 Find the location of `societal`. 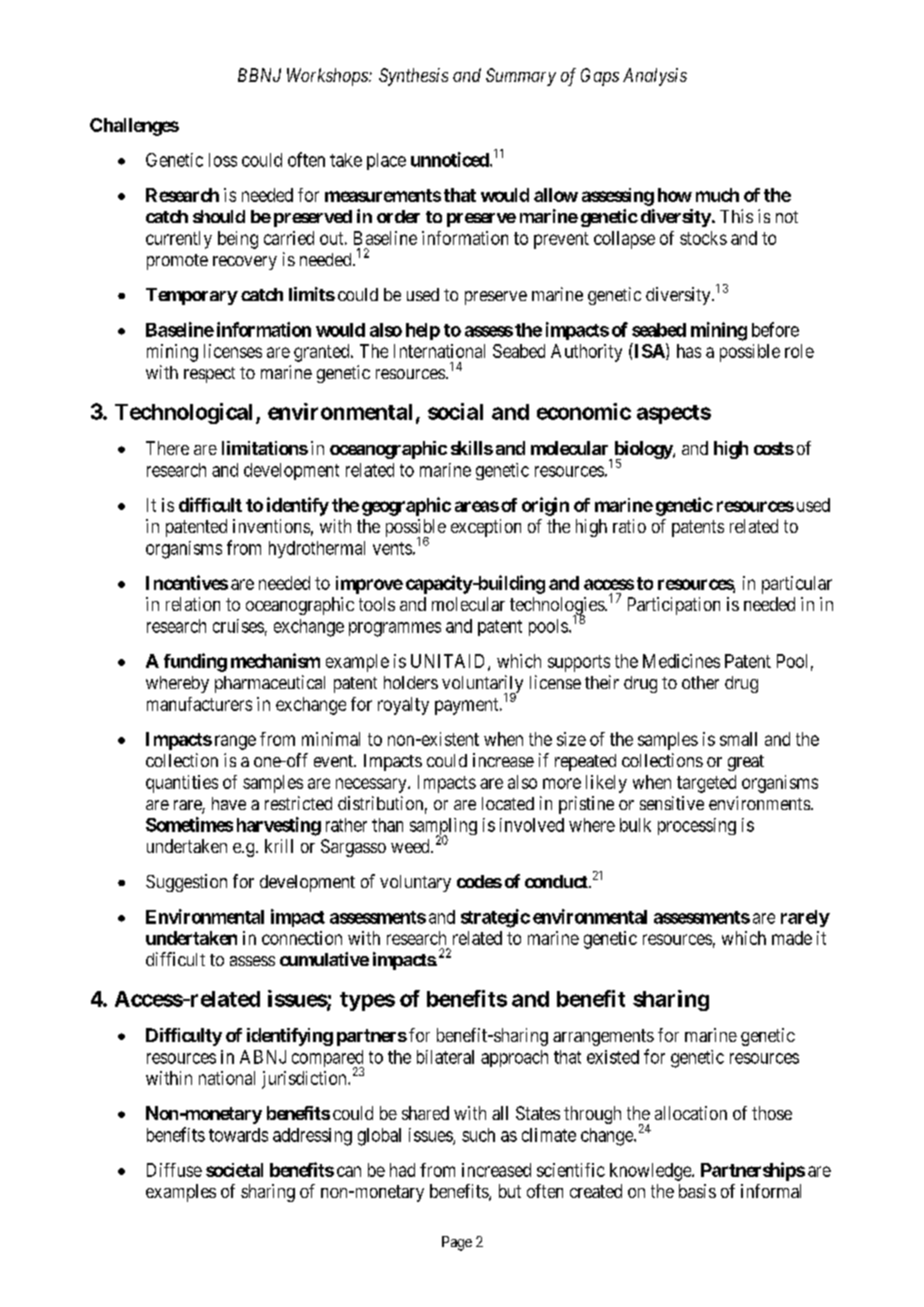

societal is located at coordinates (234, 1170).
